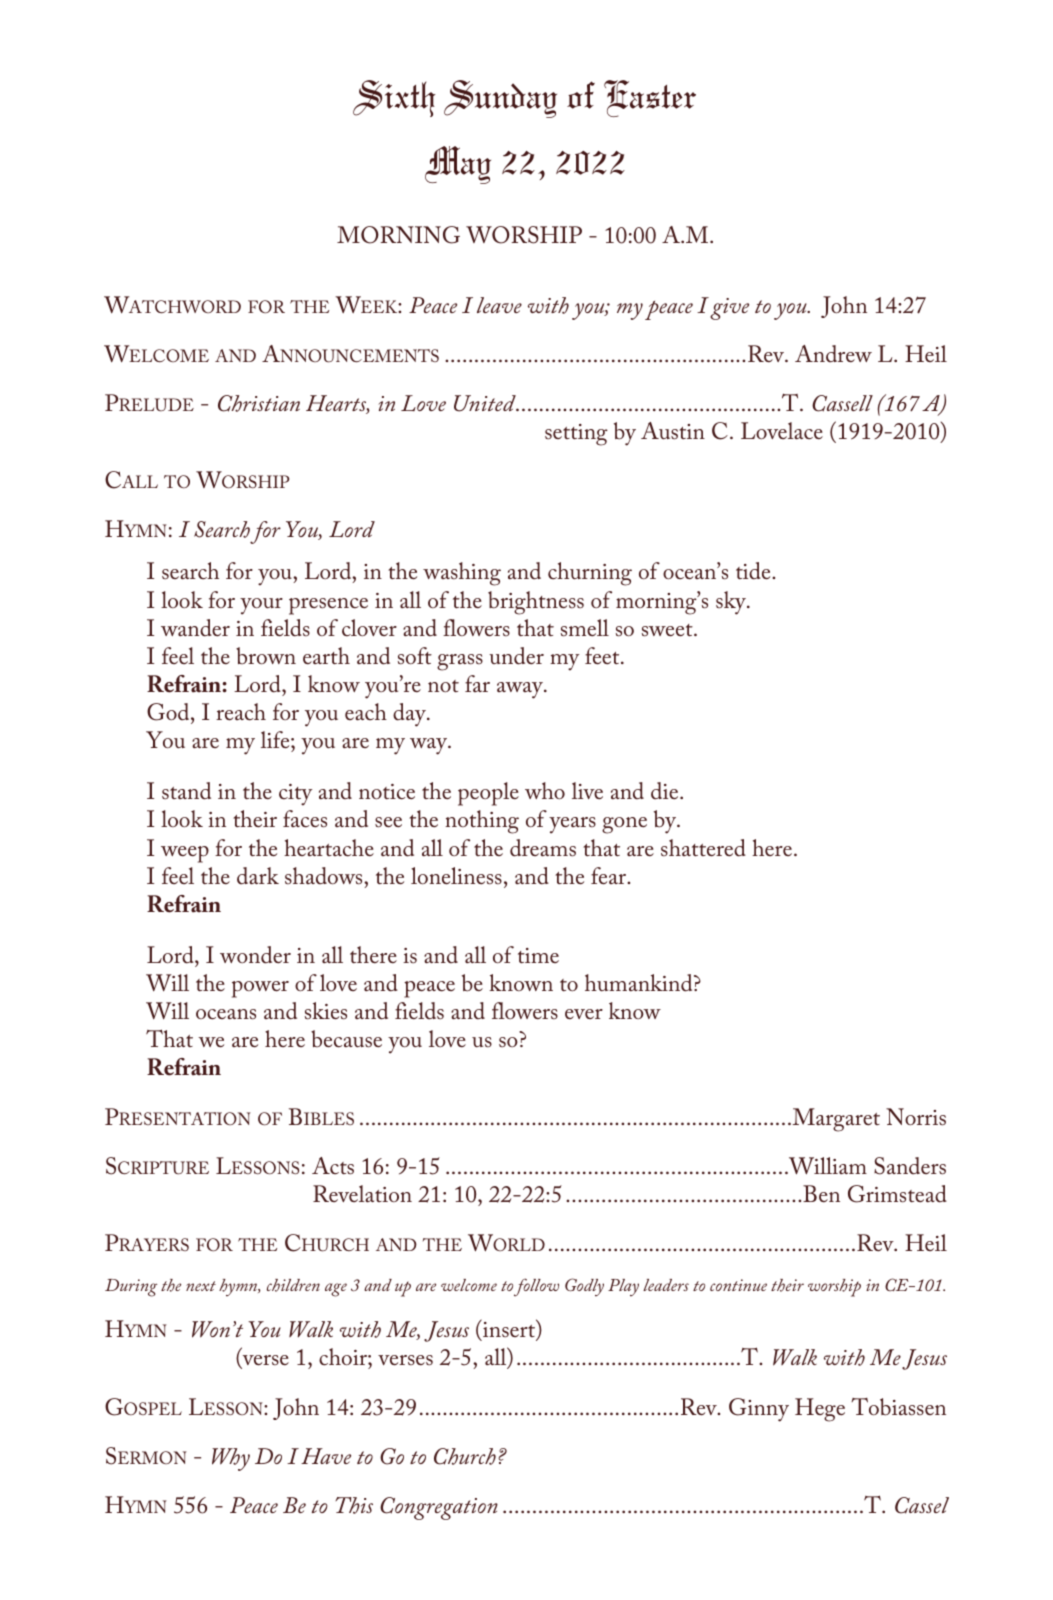 This page has height=1600, width=1053. What do you see at coordinates (584, 1014) in the page?
I see `ever` at bounding box center [584, 1014].
